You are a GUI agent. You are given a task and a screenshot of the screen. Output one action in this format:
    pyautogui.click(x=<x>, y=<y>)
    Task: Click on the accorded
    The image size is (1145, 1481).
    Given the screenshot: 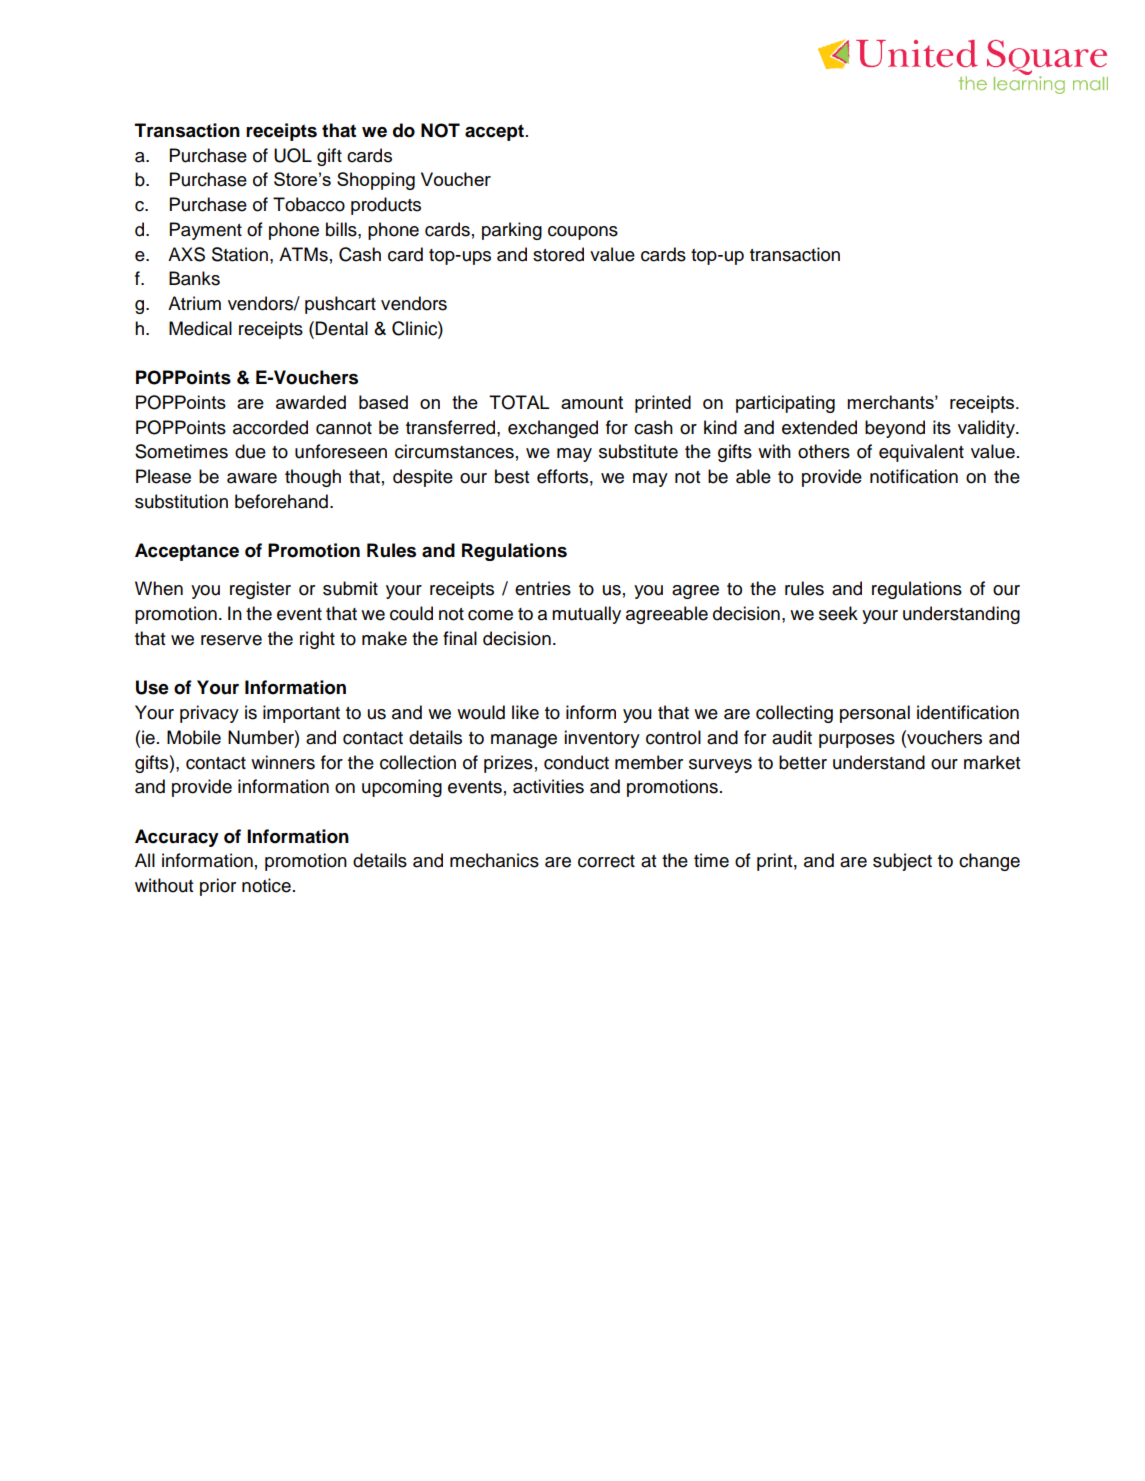 What is the action you would take?
    pyautogui.click(x=270, y=427)
